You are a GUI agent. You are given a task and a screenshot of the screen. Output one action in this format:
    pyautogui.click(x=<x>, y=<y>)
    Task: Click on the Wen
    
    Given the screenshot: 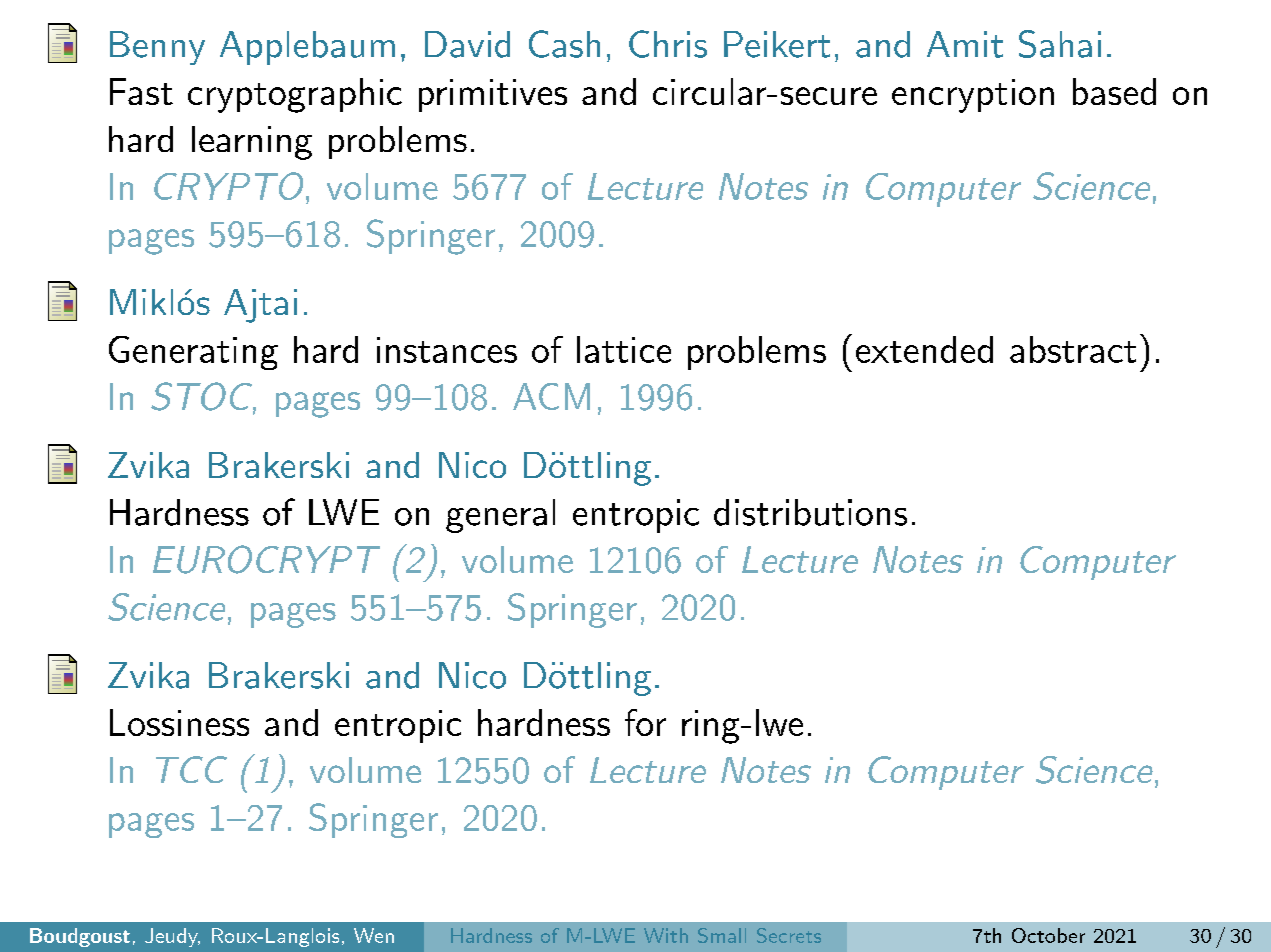 What is the action you would take?
    pyautogui.click(x=374, y=935)
